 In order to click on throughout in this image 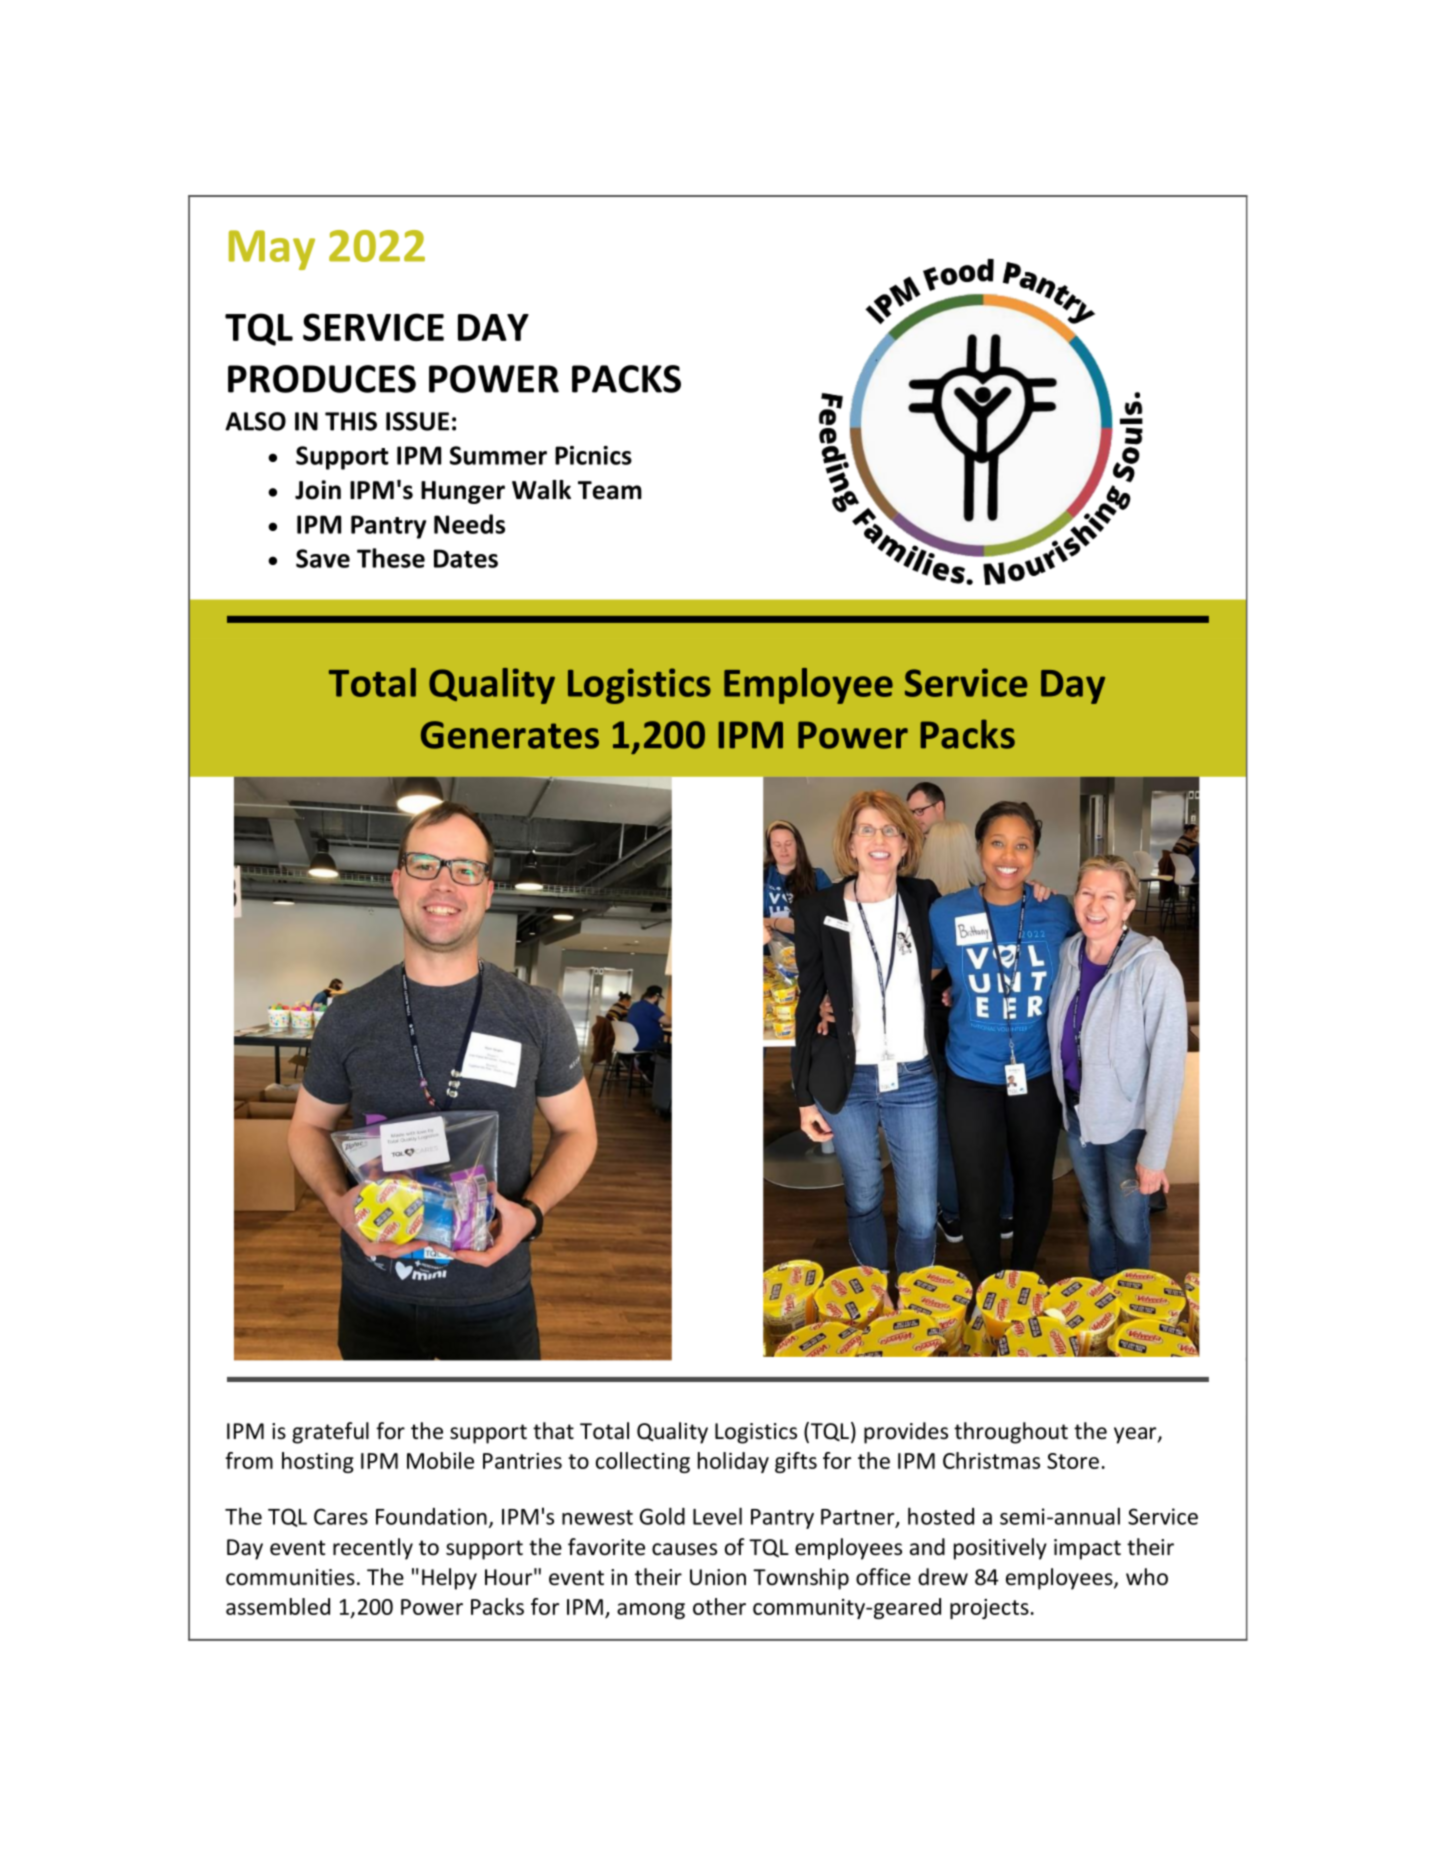, I will do `click(1011, 1433)`.
